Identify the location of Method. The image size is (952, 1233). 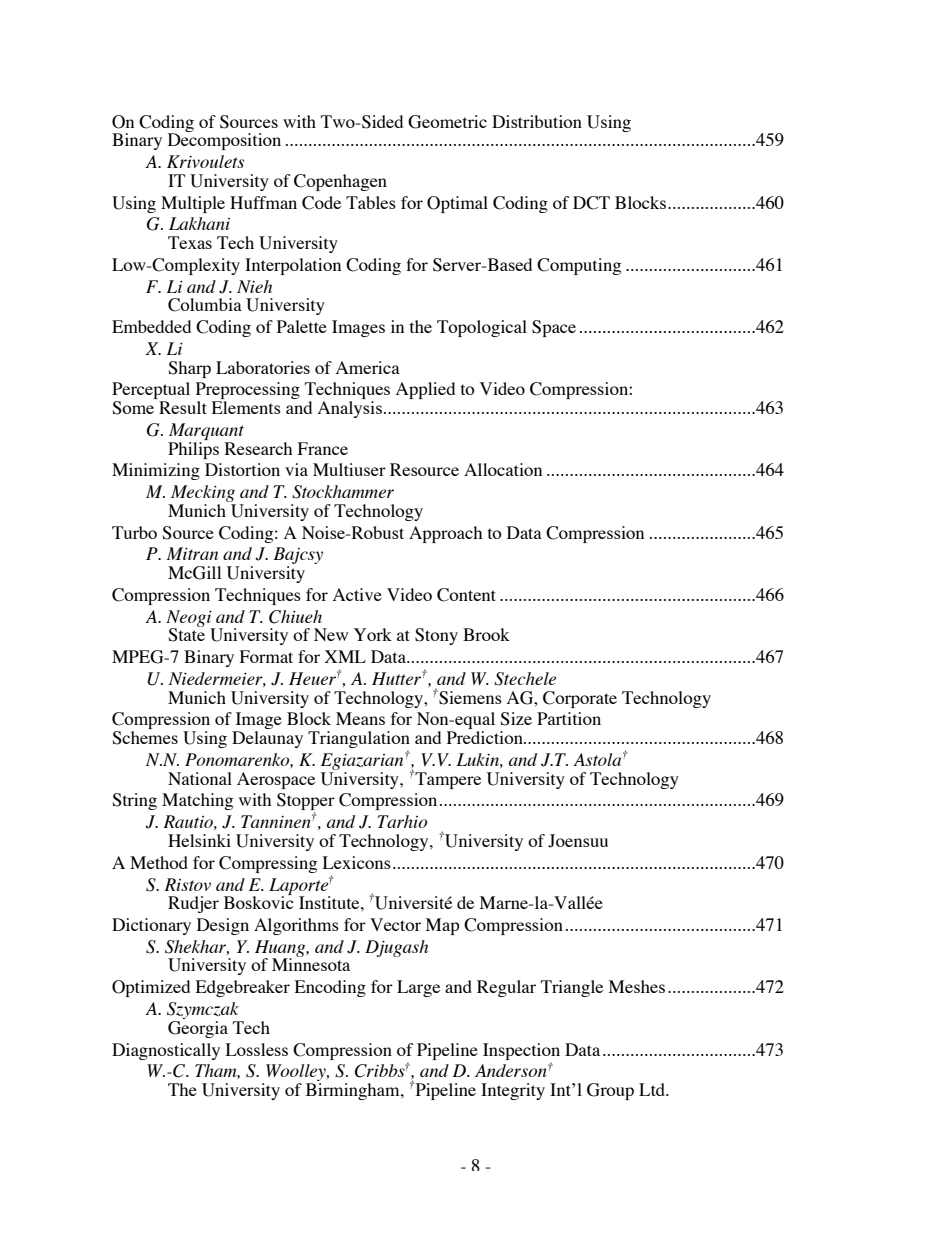
(159, 862).
